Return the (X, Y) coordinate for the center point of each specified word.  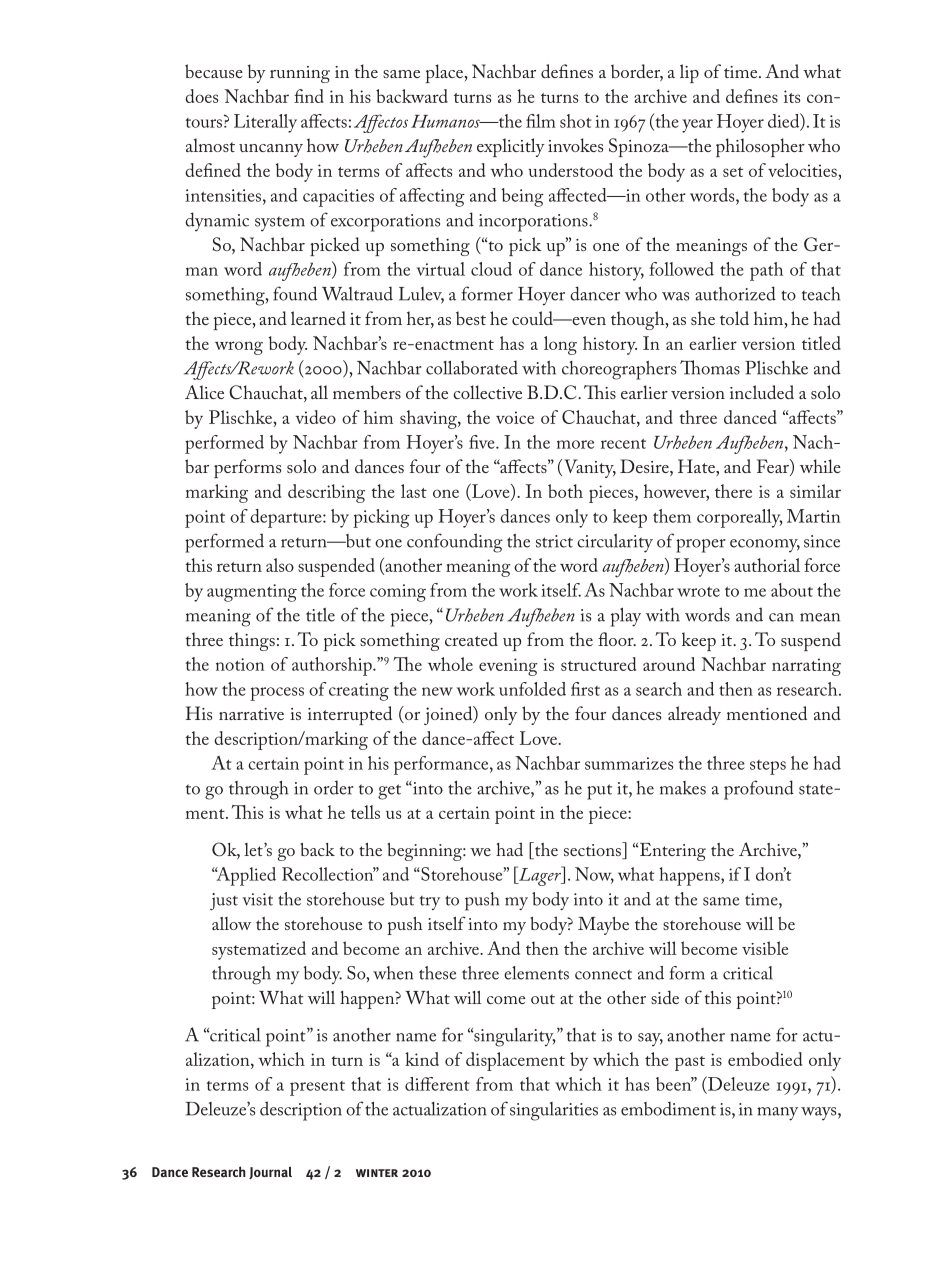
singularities (554, 1111)
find (309, 96)
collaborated (472, 367)
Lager (540, 876)
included (762, 392)
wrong (239, 348)
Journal (270, 1172)
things (252, 641)
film (541, 121)
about (792, 590)
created (471, 639)
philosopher (760, 147)
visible (765, 948)
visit (257, 899)
